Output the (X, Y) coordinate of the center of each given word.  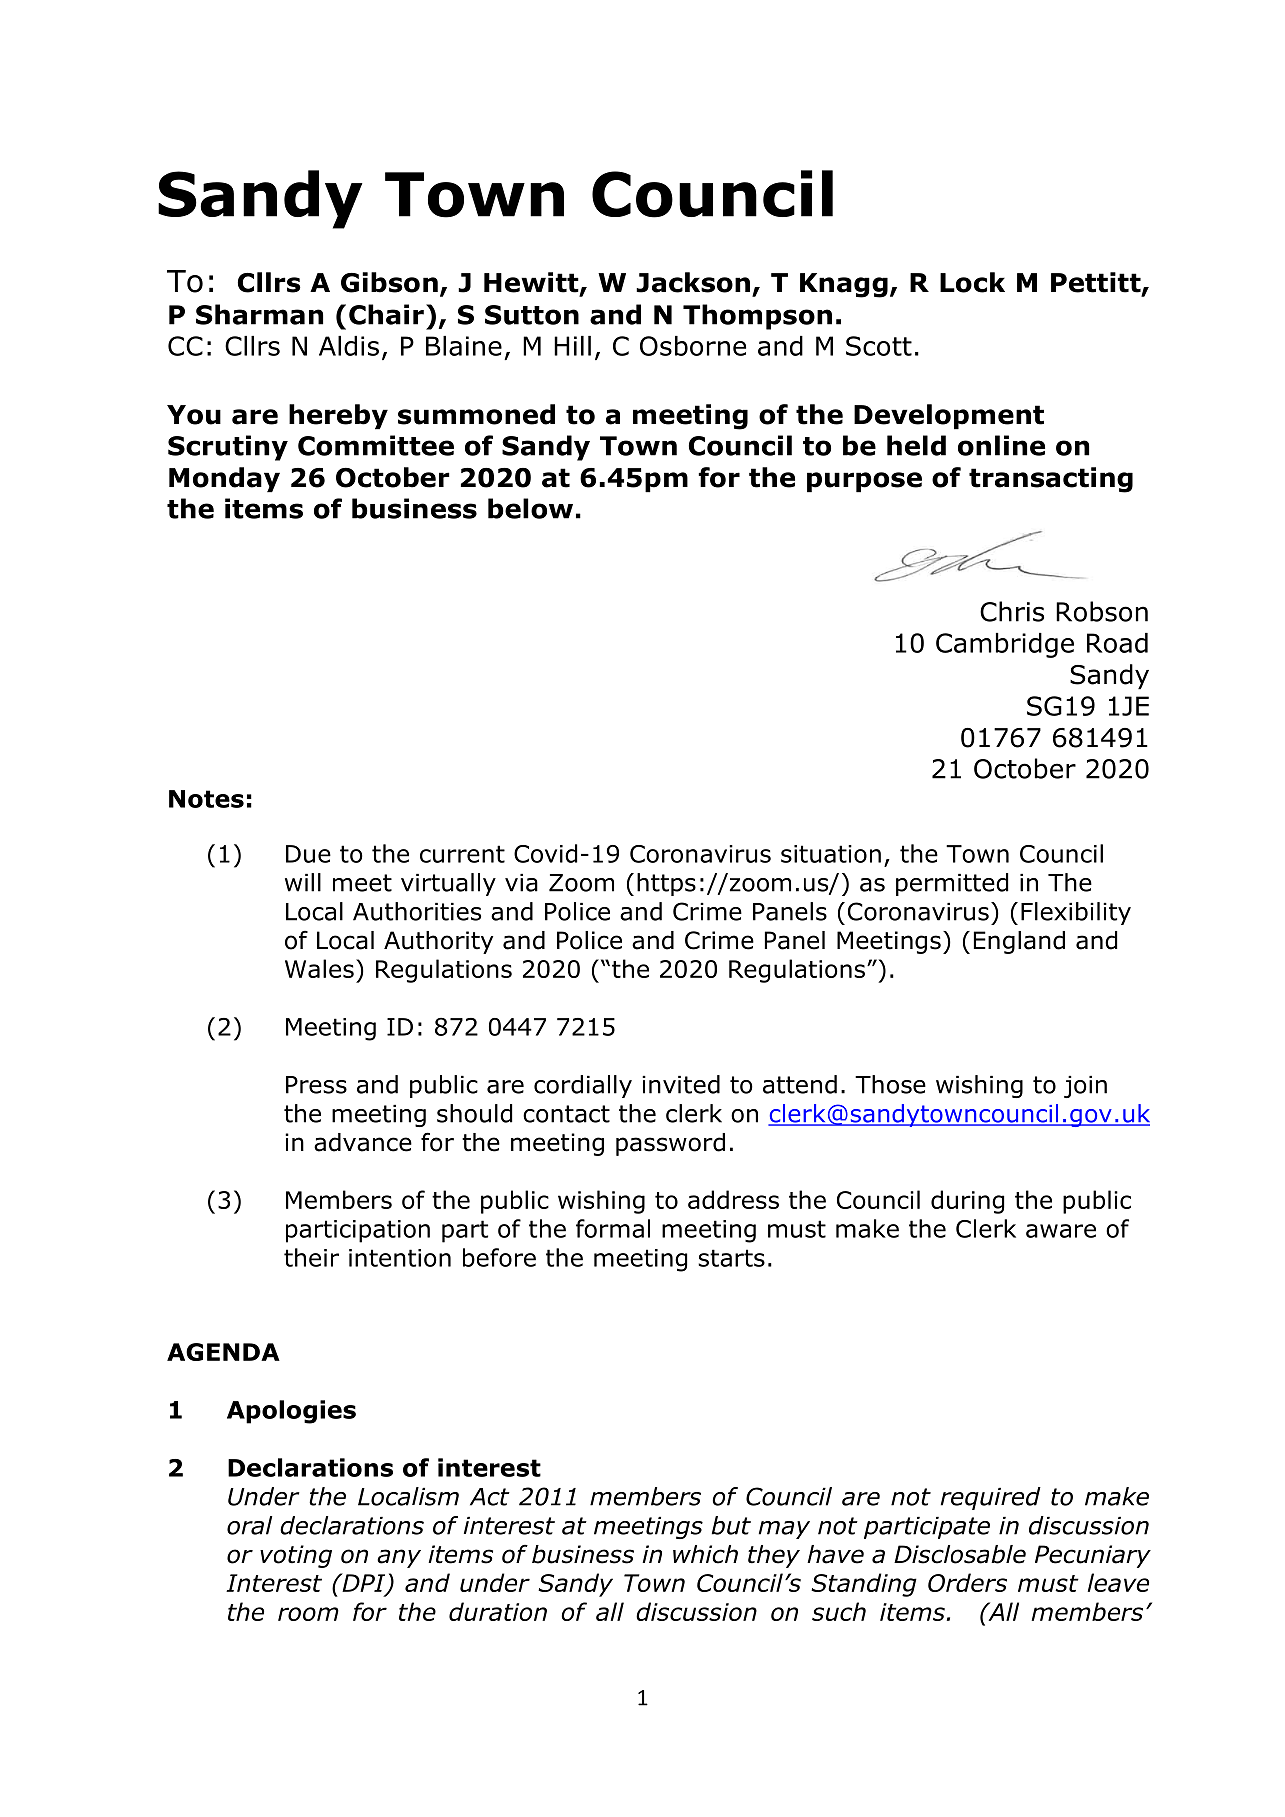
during (967, 1202)
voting (296, 1556)
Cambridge (1005, 645)
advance (363, 1142)
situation (831, 854)
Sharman (259, 314)
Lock (972, 282)
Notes (206, 799)
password (670, 1144)
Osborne (693, 346)
